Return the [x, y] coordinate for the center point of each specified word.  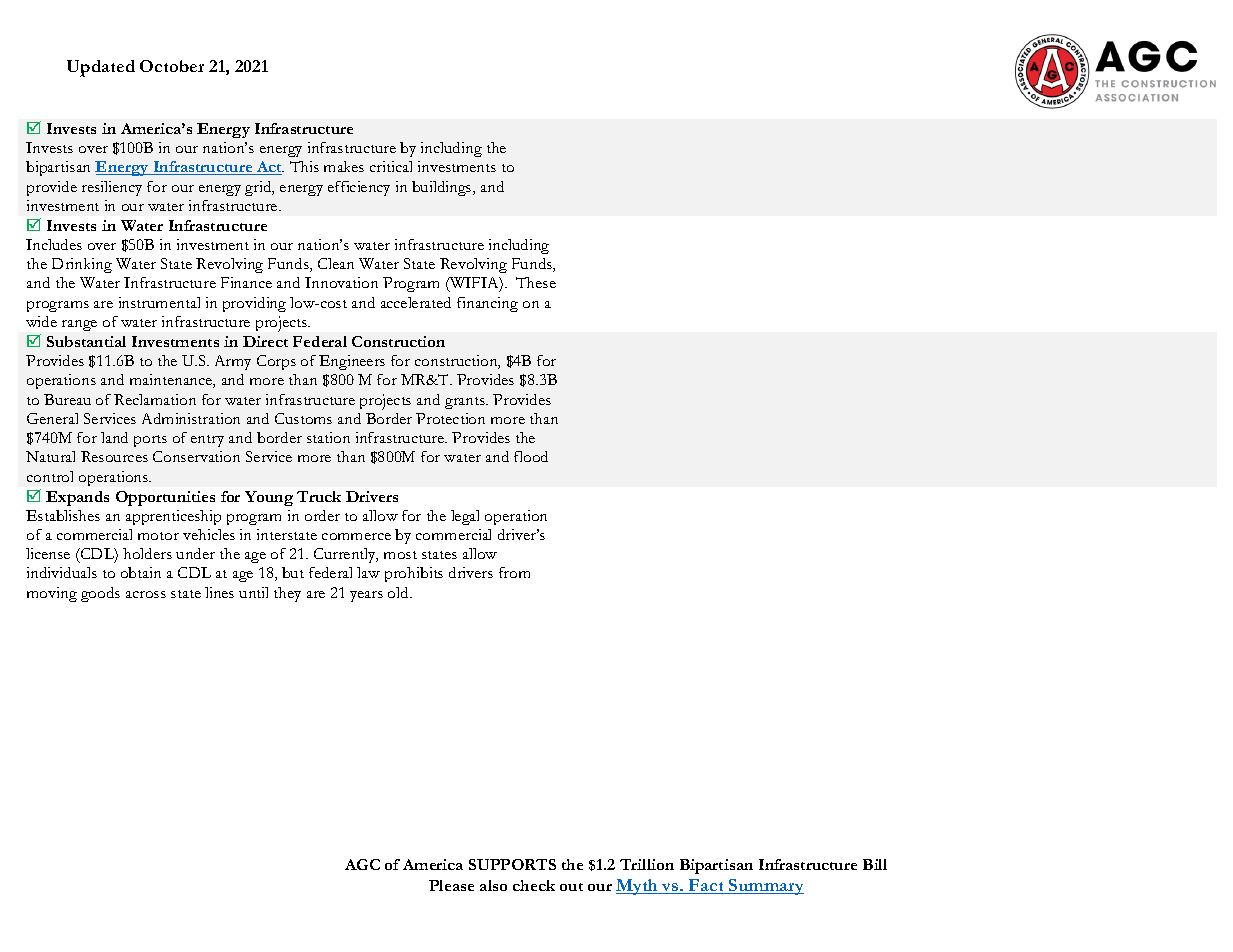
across [146, 594]
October [172, 66]
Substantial [86, 341]
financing [487, 304]
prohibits [414, 574]
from [514, 572]
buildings [443, 188]
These [536, 282]
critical [391, 166]
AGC [362, 864]
